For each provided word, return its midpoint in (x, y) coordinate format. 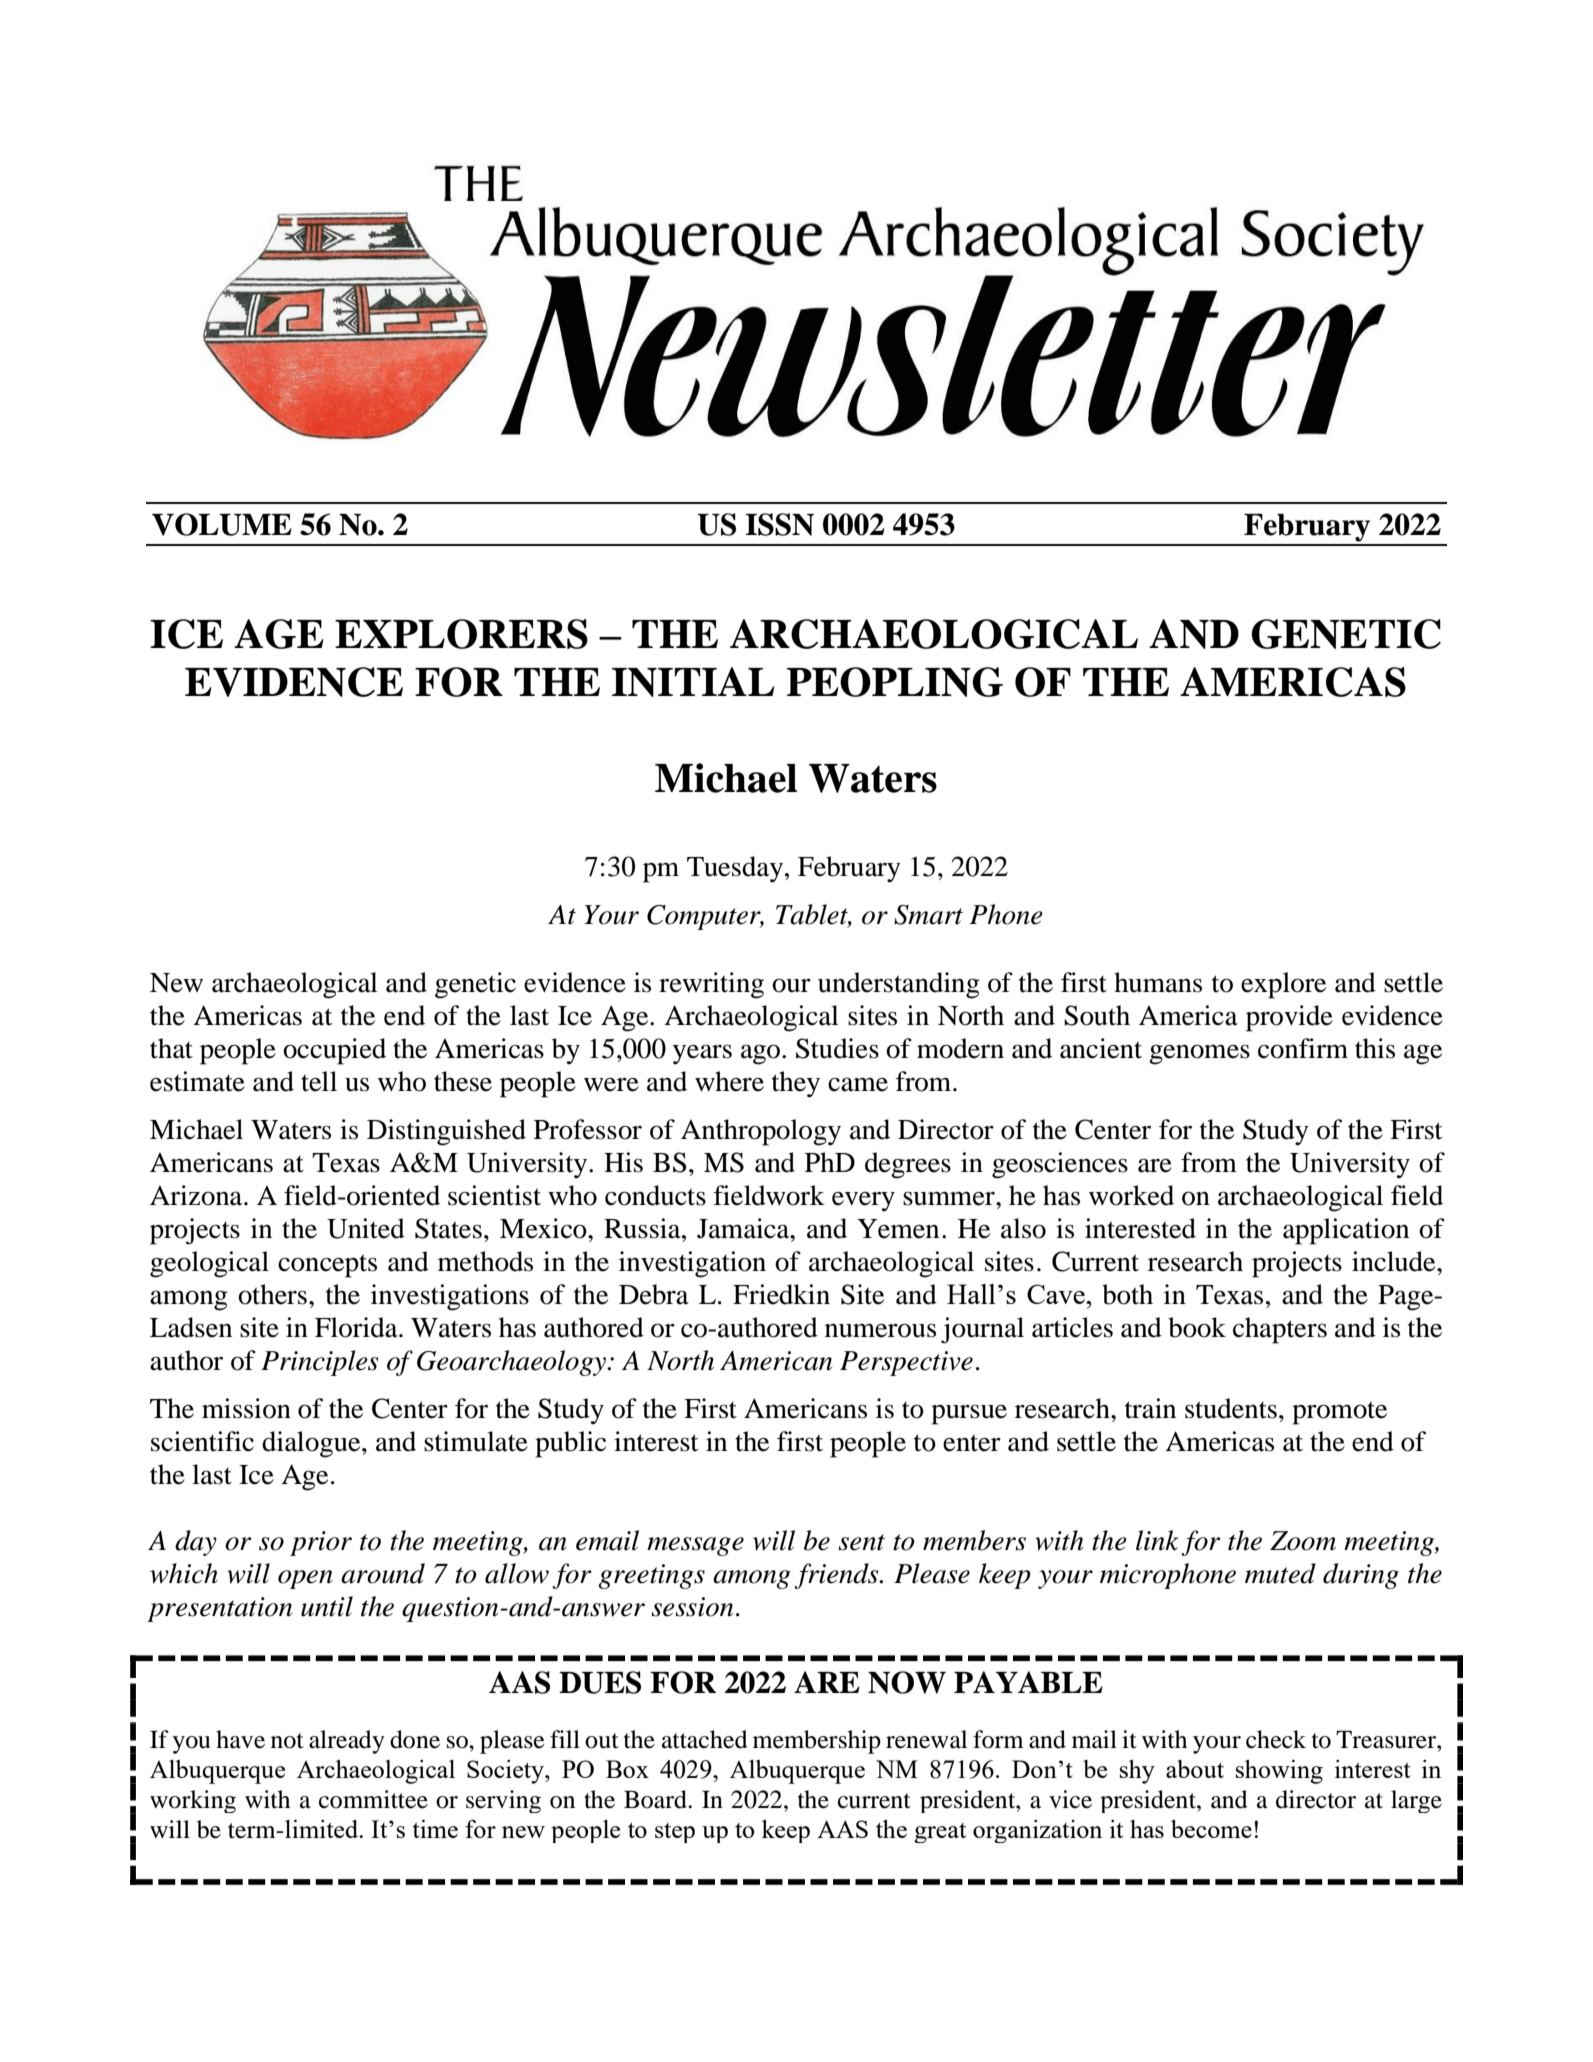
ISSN (780, 524)
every (863, 1202)
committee (373, 1799)
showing (1279, 1772)
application (1346, 1231)
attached (705, 1739)
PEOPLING (895, 682)
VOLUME (222, 524)
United (366, 1228)
